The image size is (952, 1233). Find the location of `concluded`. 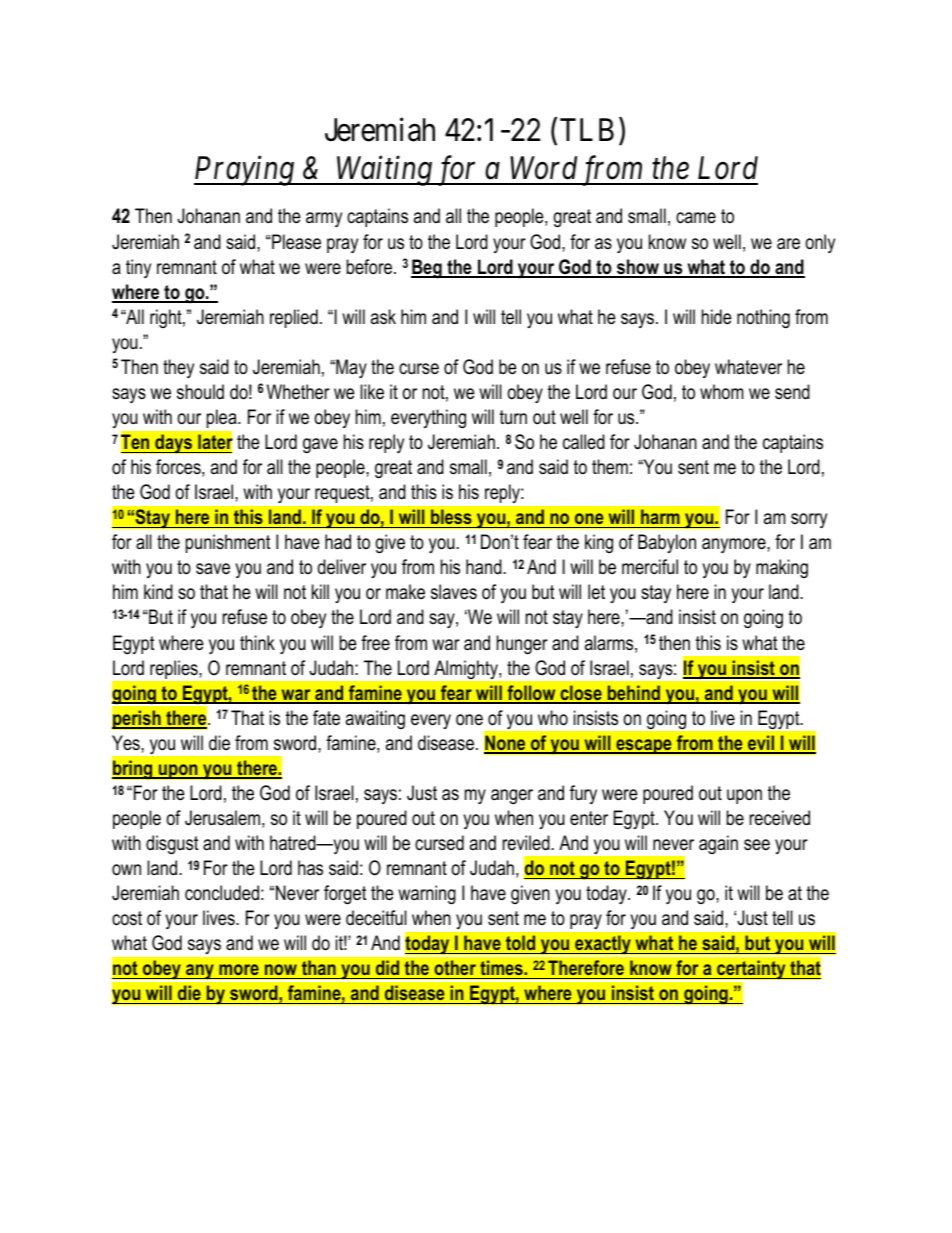

concluded is located at coordinates (222, 893).
